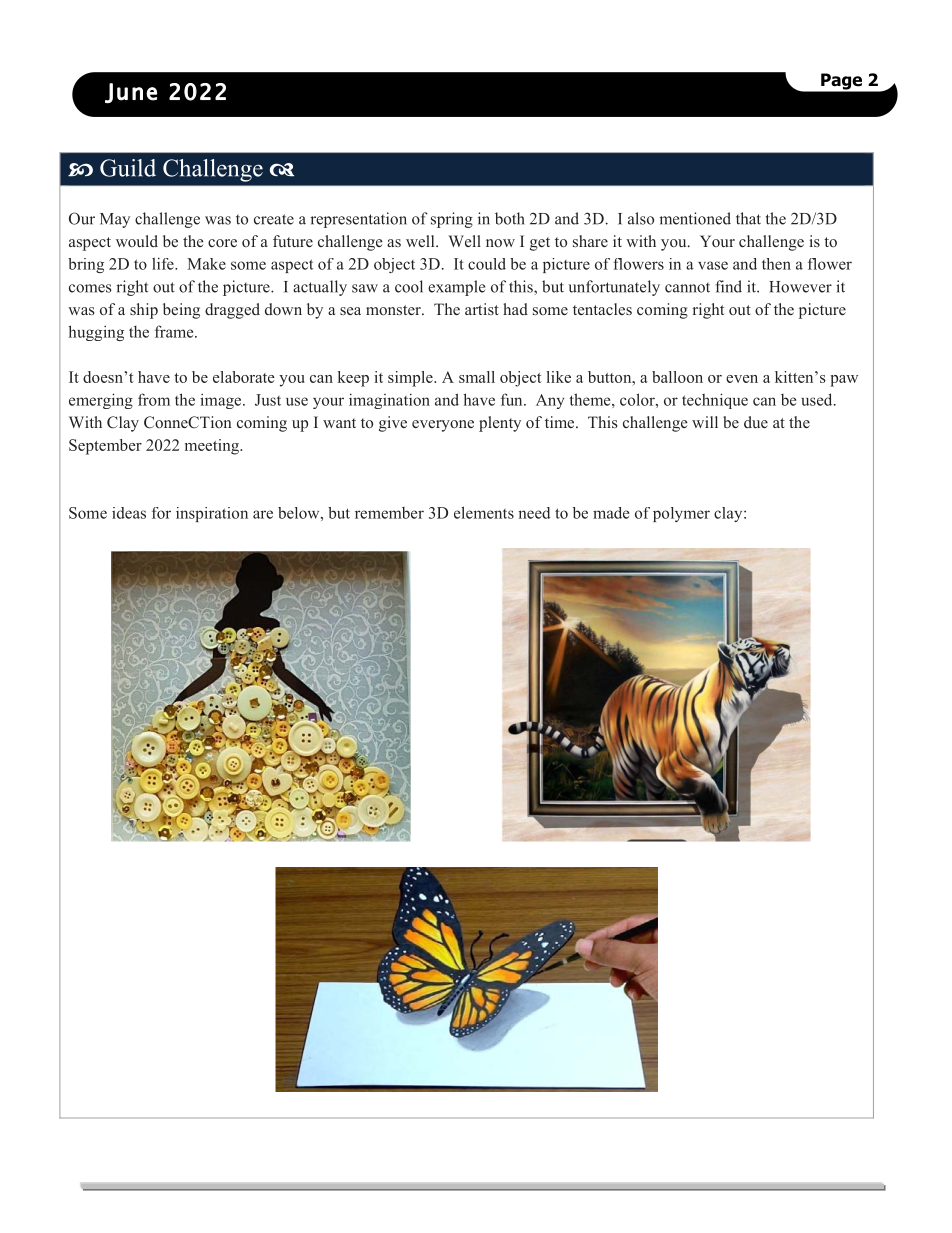 The height and width of the document is (1233, 952). What do you see at coordinates (131, 93) in the document?
I see `June` at bounding box center [131, 93].
